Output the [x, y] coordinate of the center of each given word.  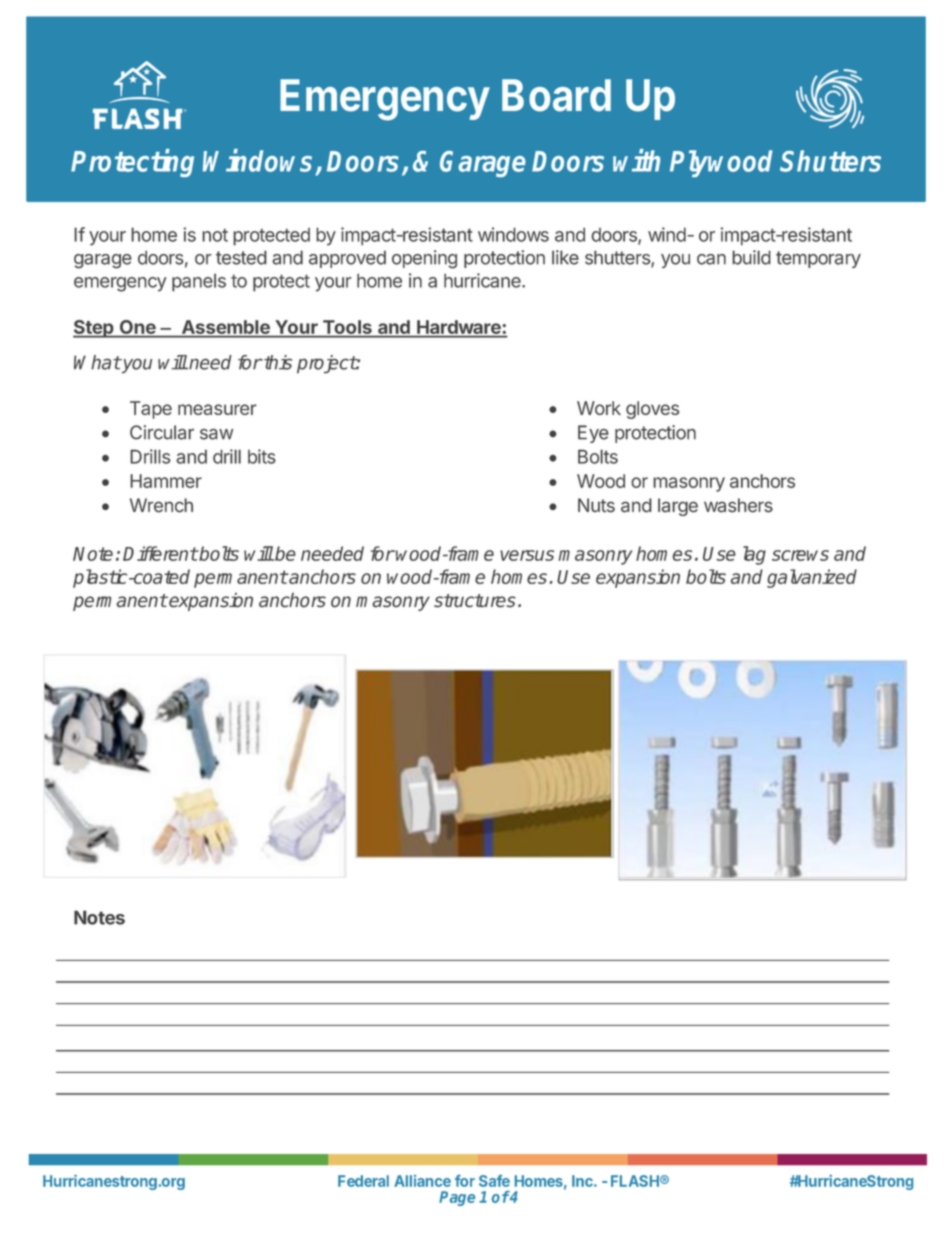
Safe [494, 1181]
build [751, 257]
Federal [363, 1181]
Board [556, 95]
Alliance [422, 1181]
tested [241, 257]
